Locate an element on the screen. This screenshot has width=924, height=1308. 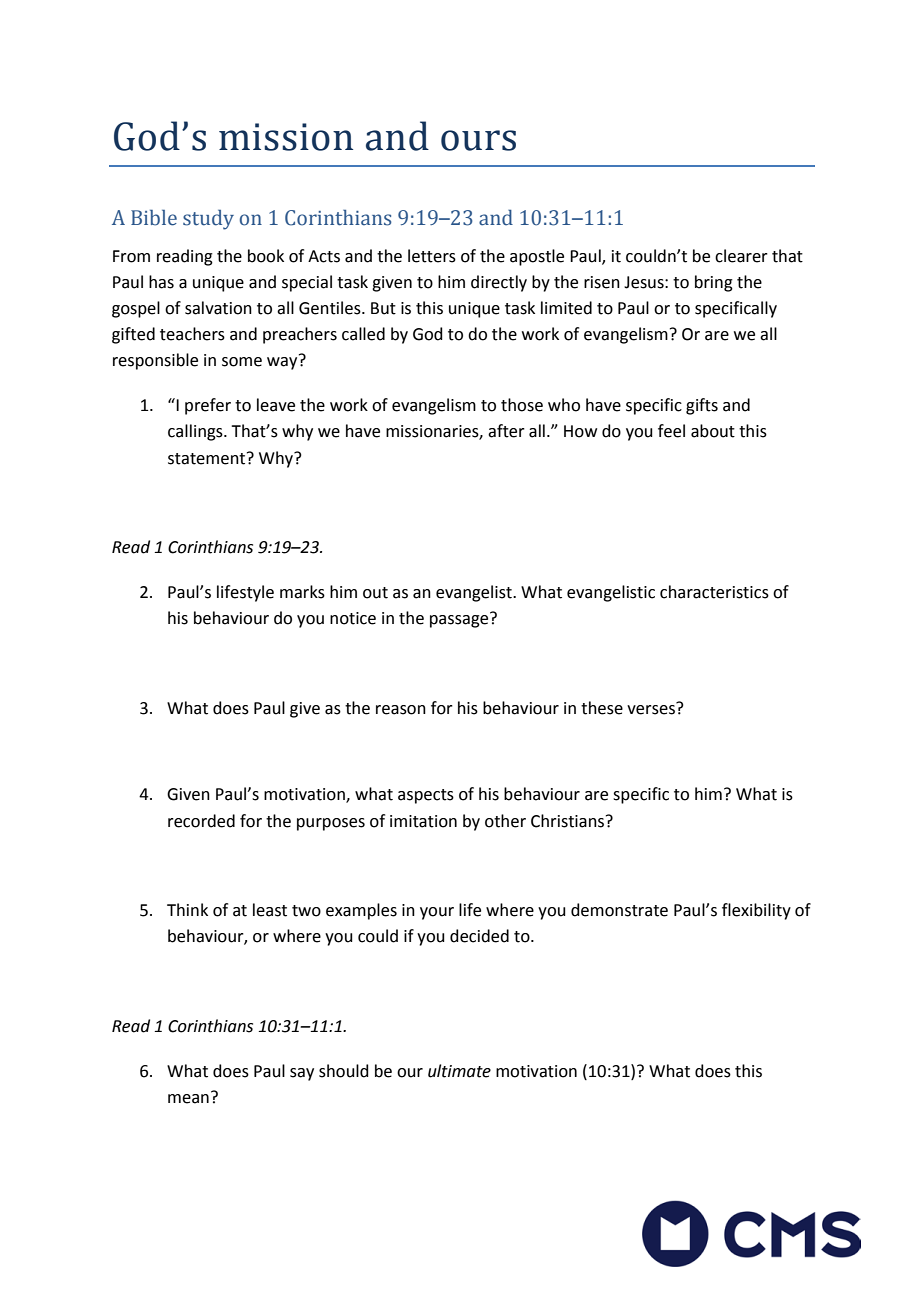
your is located at coordinates (437, 913).
